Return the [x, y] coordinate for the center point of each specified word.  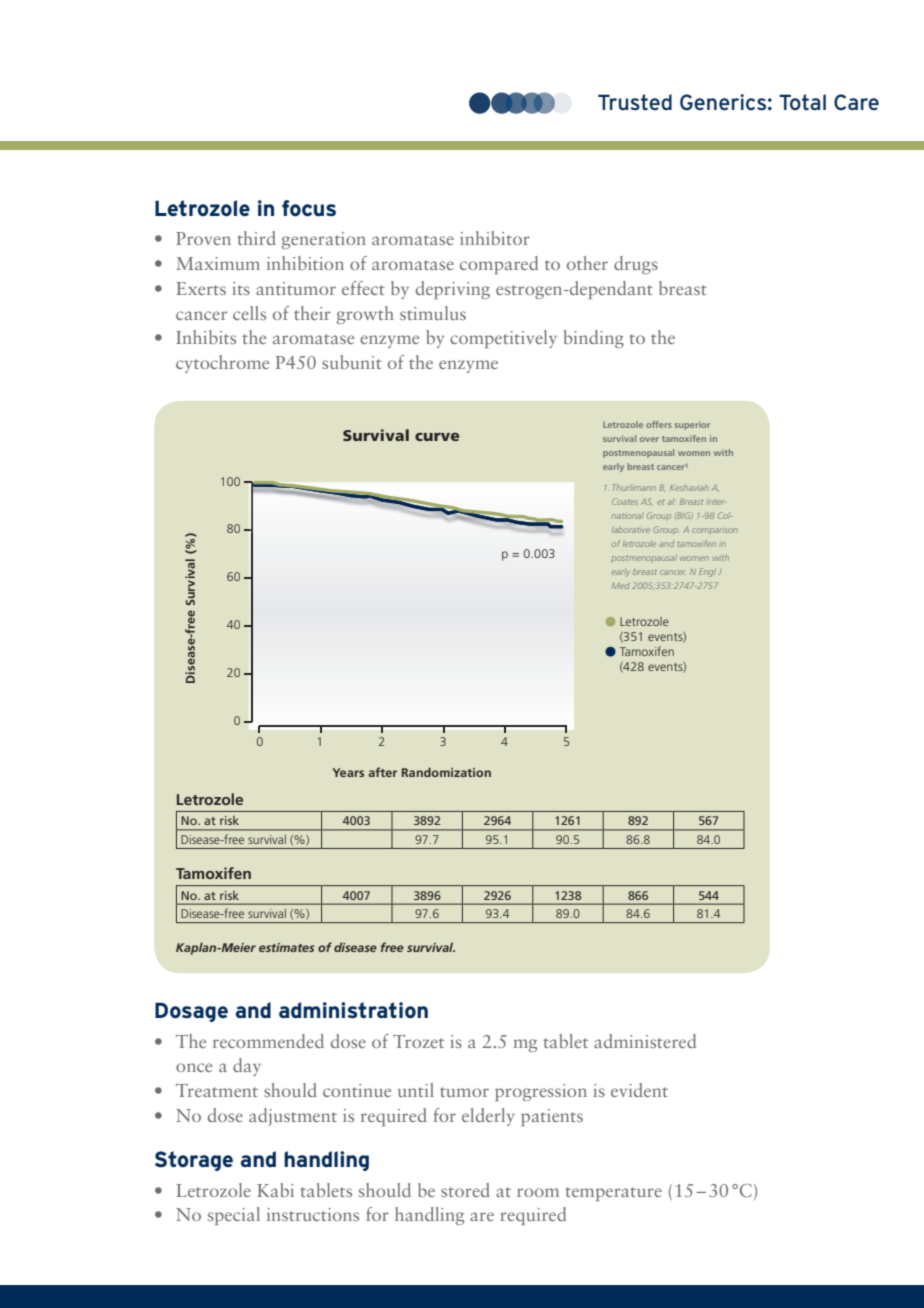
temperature [613, 1194]
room [538, 1192]
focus [309, 208]
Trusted [635, 102]
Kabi [275, 1190]
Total [802, 102]
